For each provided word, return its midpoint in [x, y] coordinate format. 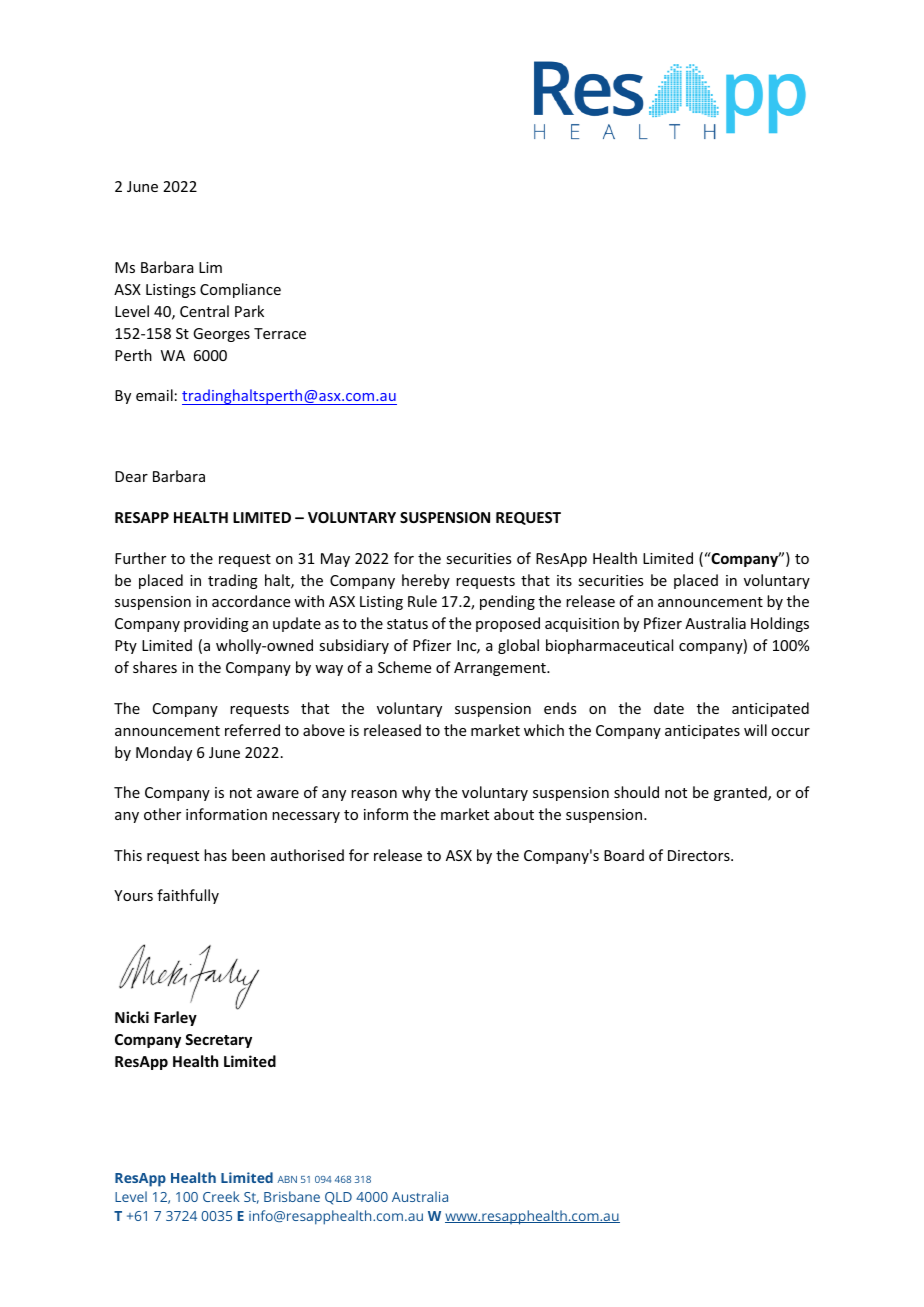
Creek [221, 1196]
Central [204, 311]
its [564, 580]
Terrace [280, 333]
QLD [338, 1198]
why [416, 793]
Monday [164, 753]
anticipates [702, 732]
